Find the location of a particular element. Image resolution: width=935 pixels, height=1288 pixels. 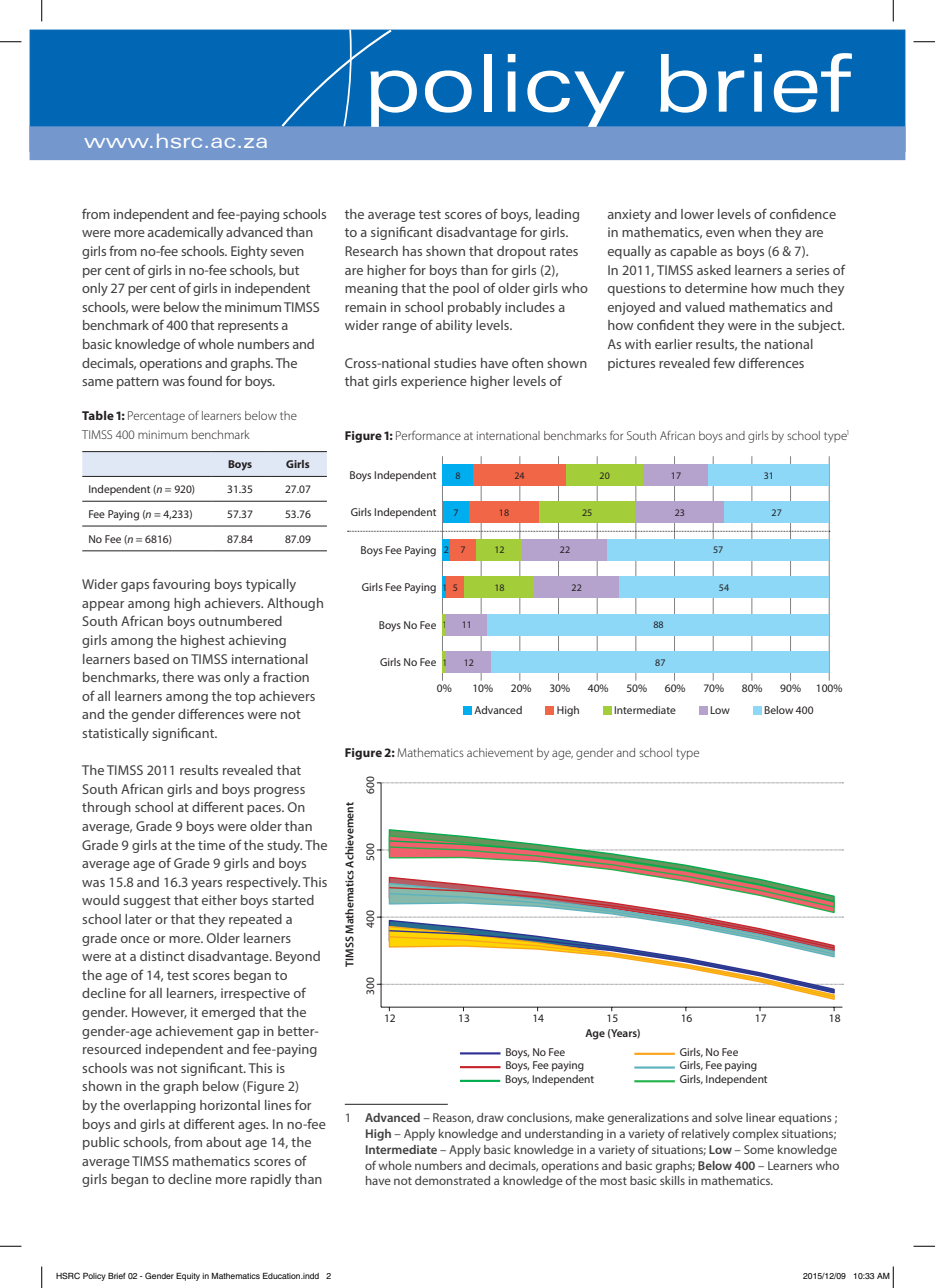

Equity is located at coordinates (188, 1277).
